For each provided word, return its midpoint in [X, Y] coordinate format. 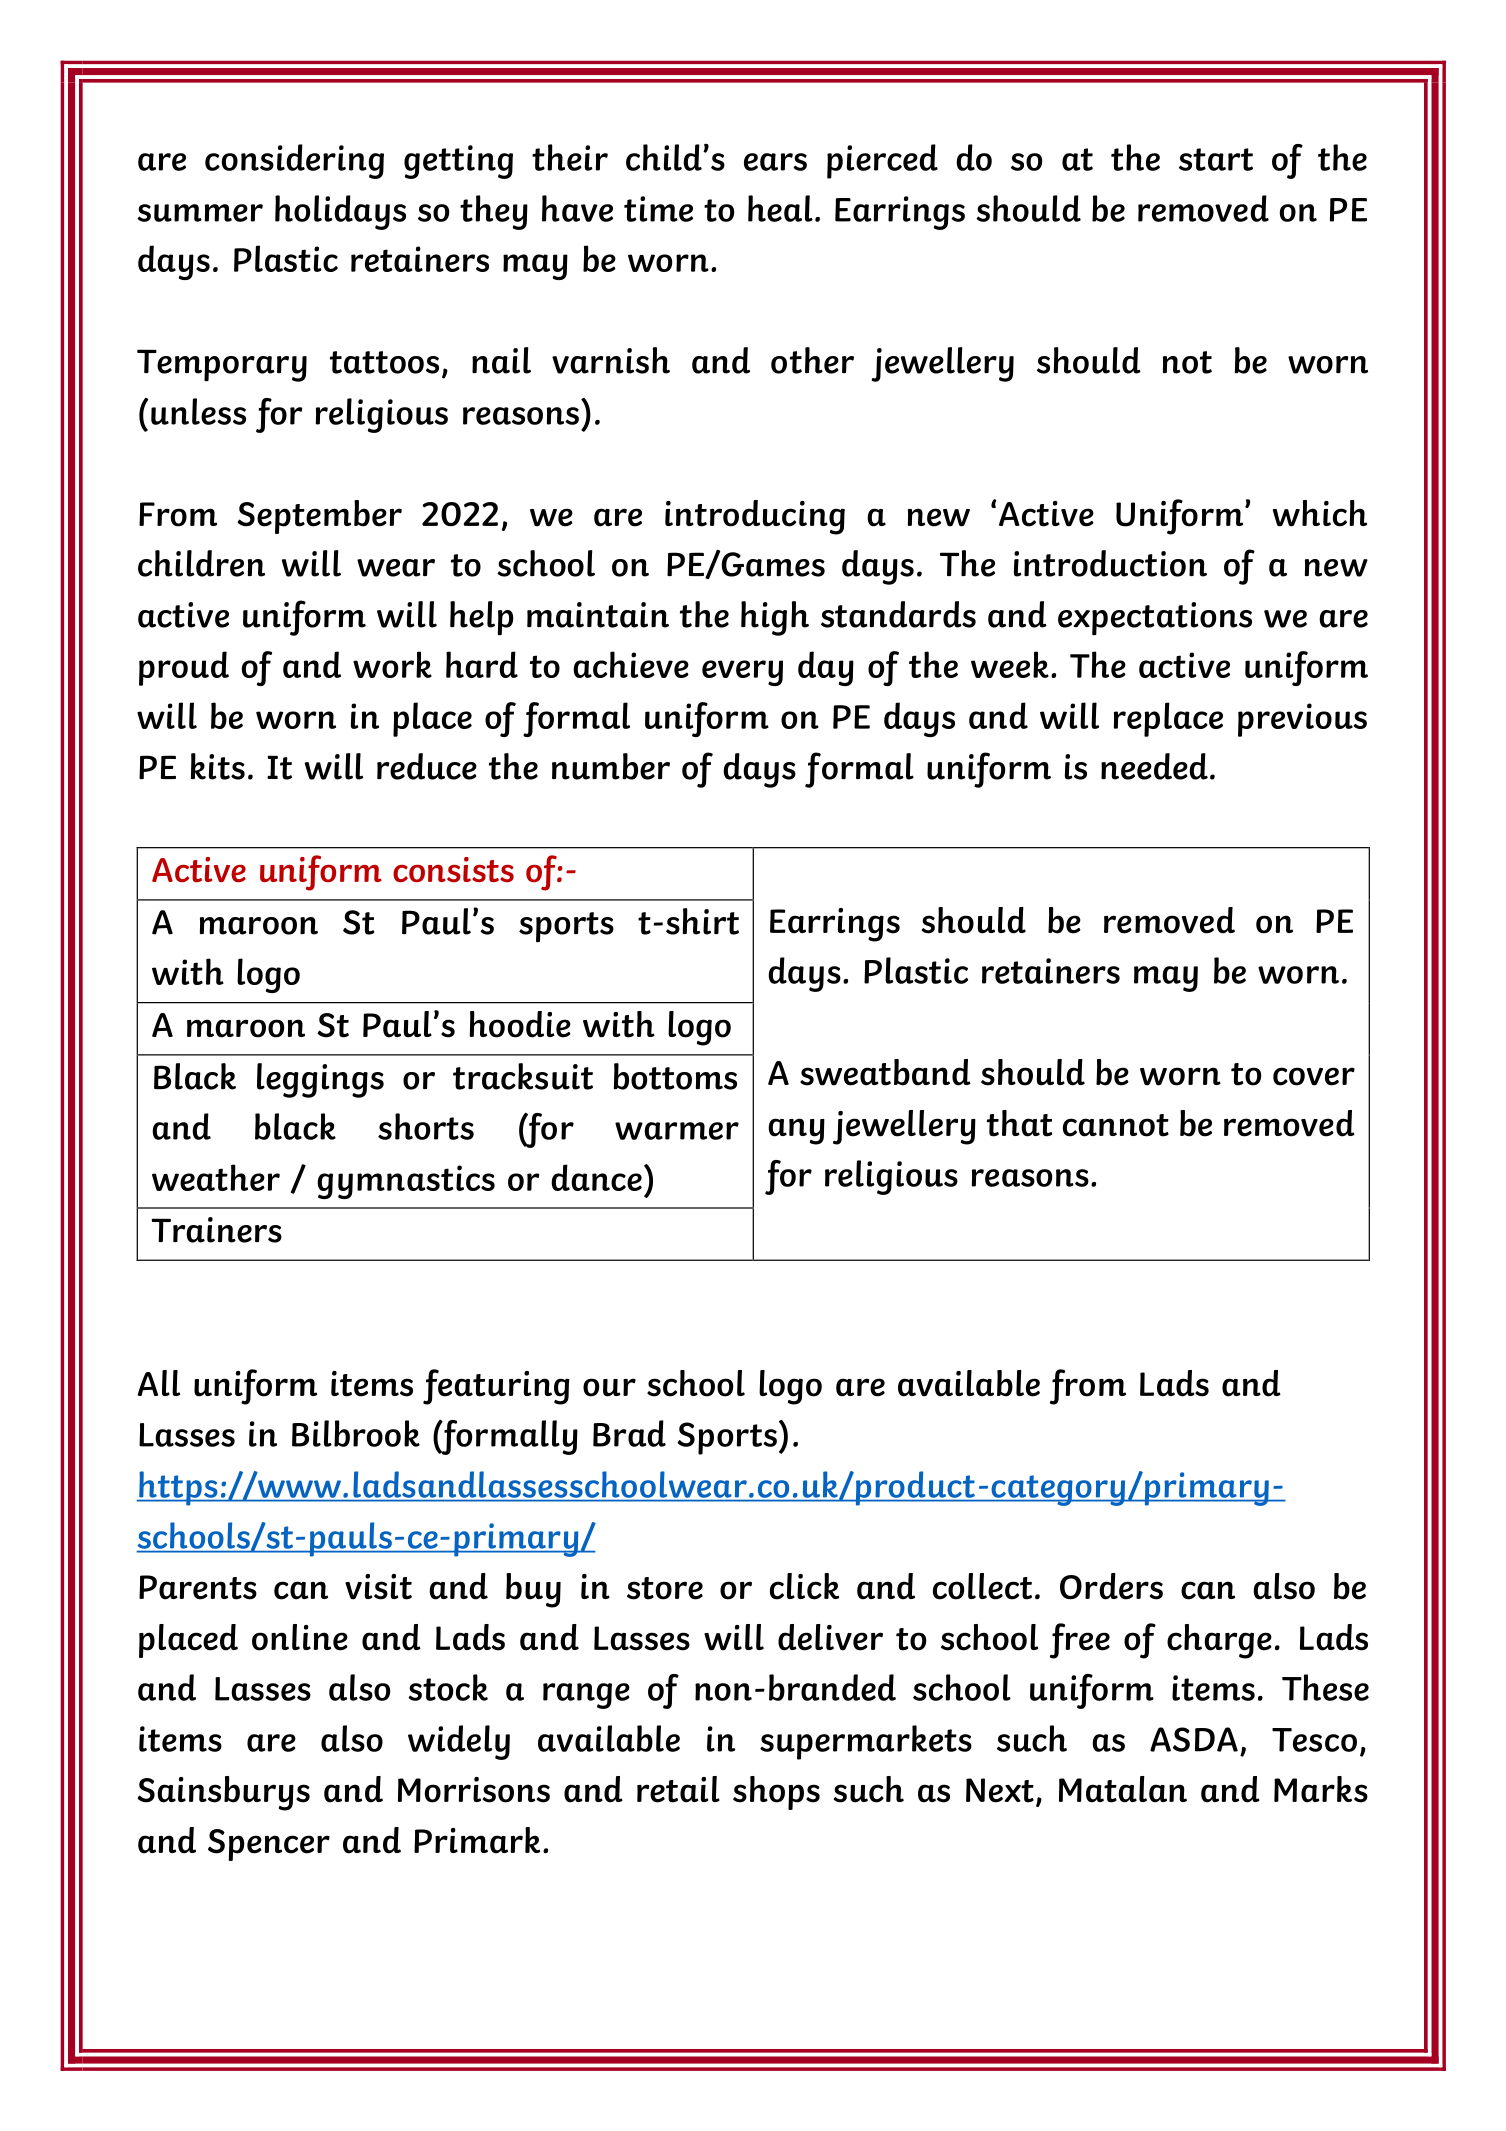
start [1216, 159]
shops [776, 1793]
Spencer [269, 1845]
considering [294, 161]
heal [780, 208]
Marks [1321, 1789]
